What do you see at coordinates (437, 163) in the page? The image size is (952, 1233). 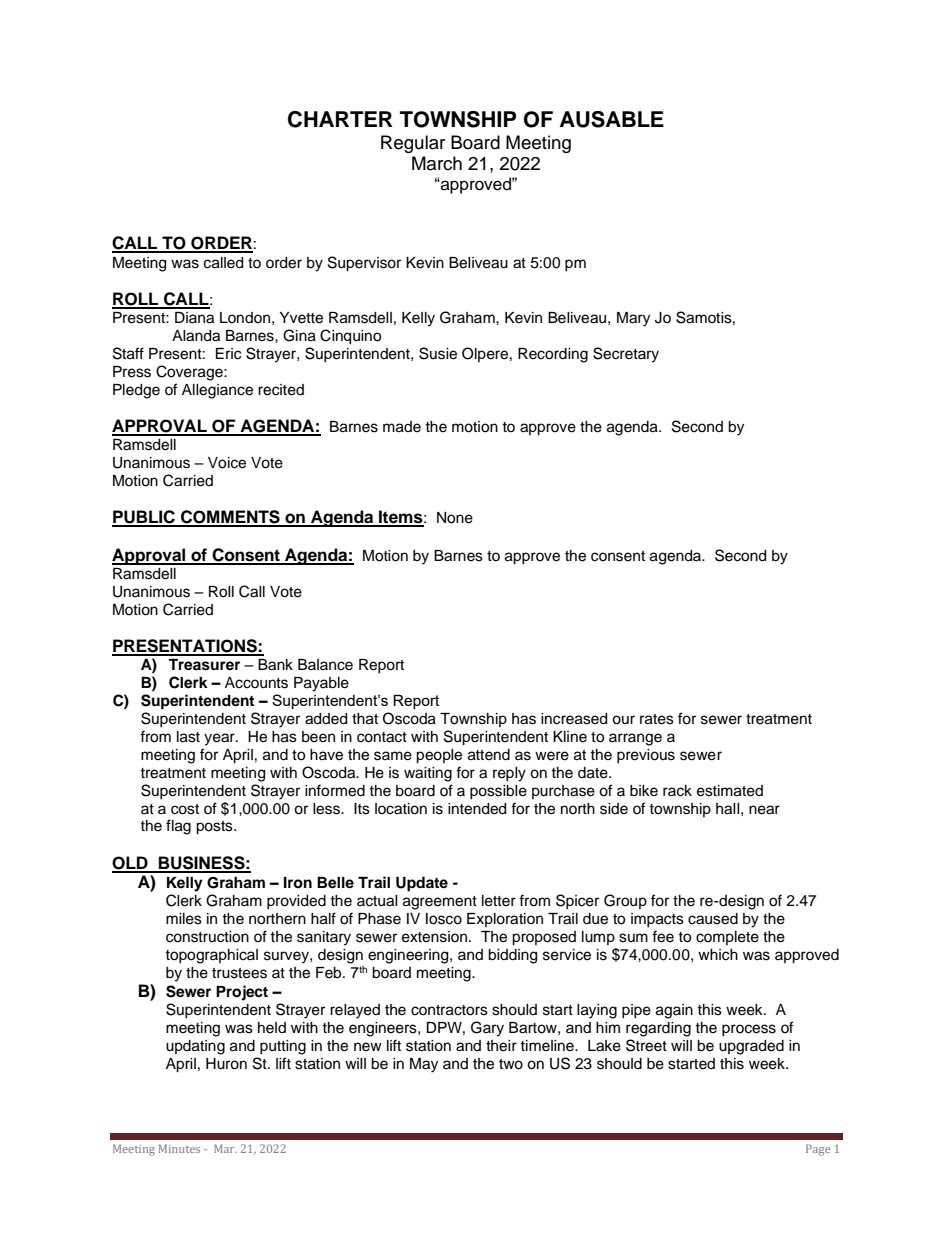 I see `March` at bounding box center [437, 163].
